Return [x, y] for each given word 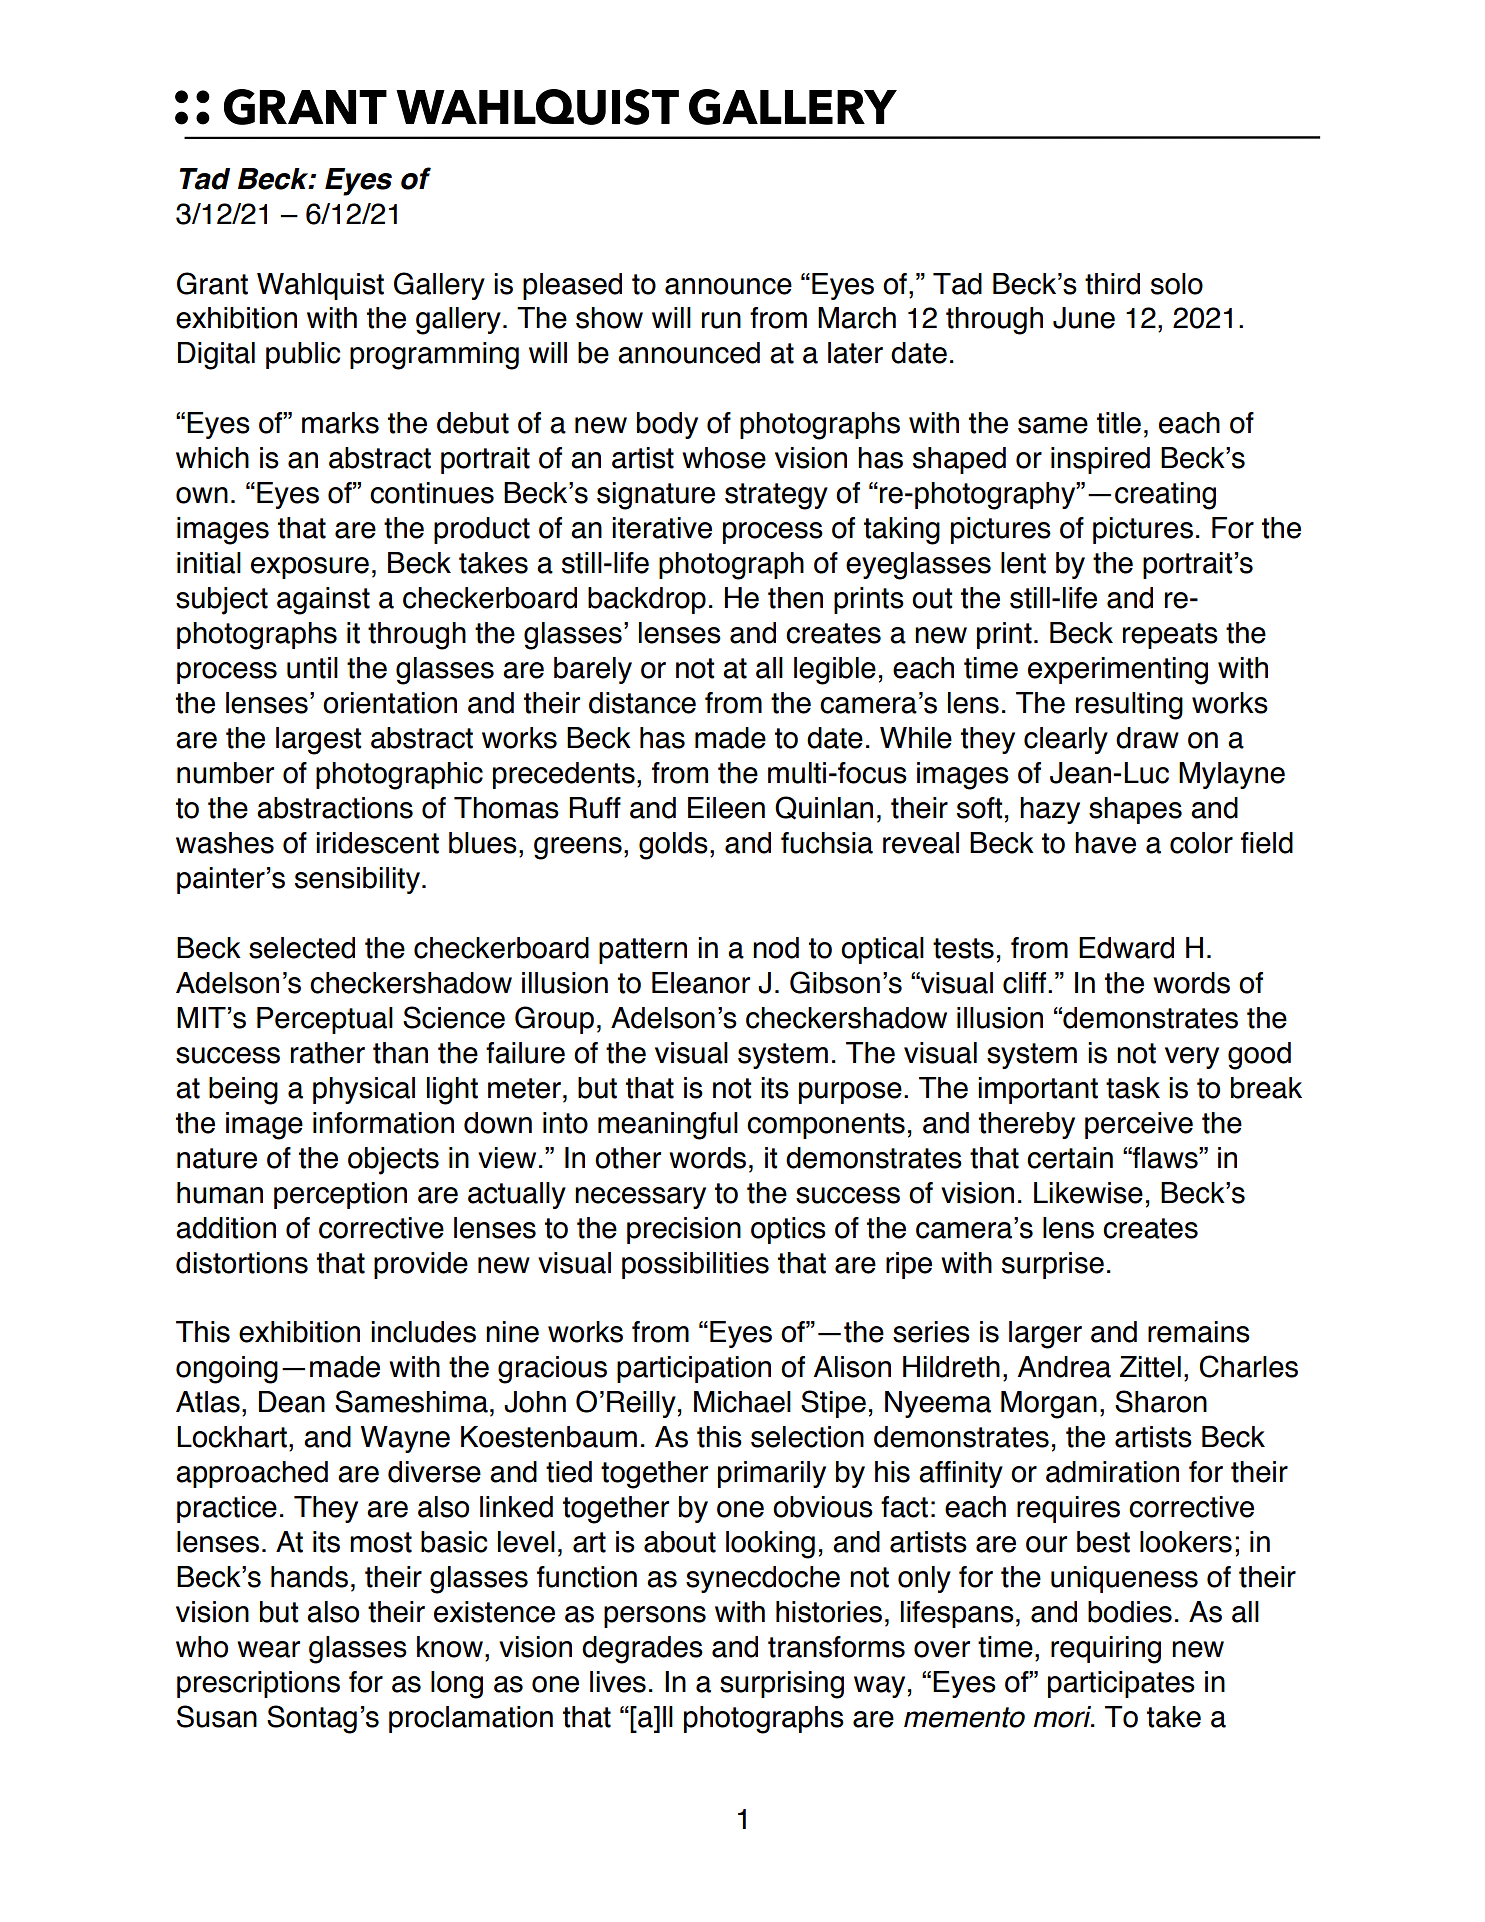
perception [340, 1195]
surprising [782, 1685]
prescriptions [258, 1684]
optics [788, 1230]
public [303, 355]
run [721, 320]
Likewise [1088, 1193]
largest [318, 741]
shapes [1135, 810]
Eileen [726, 808]
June [1084, 318]
